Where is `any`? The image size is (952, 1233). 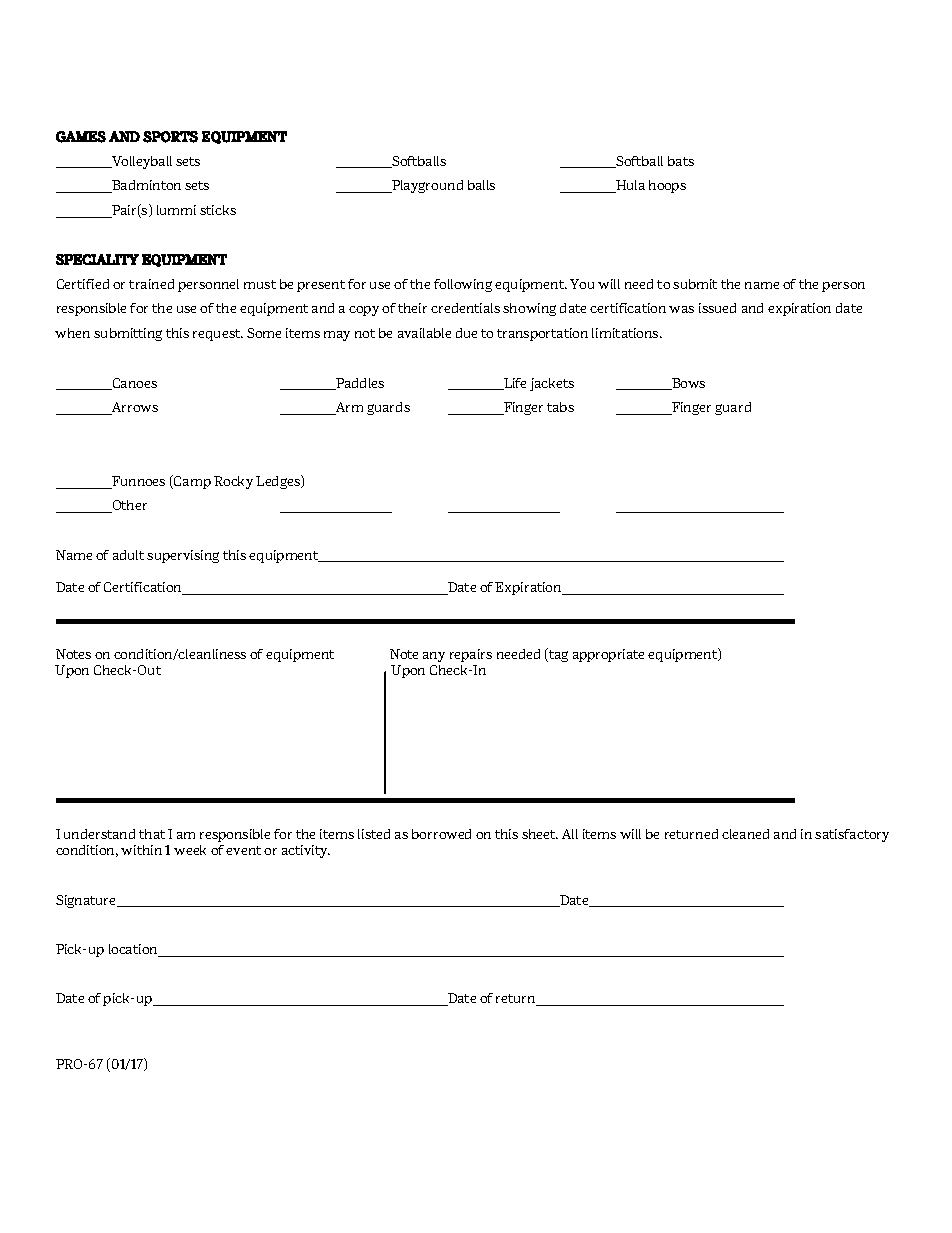 any is located at coordinates (434, 657).
